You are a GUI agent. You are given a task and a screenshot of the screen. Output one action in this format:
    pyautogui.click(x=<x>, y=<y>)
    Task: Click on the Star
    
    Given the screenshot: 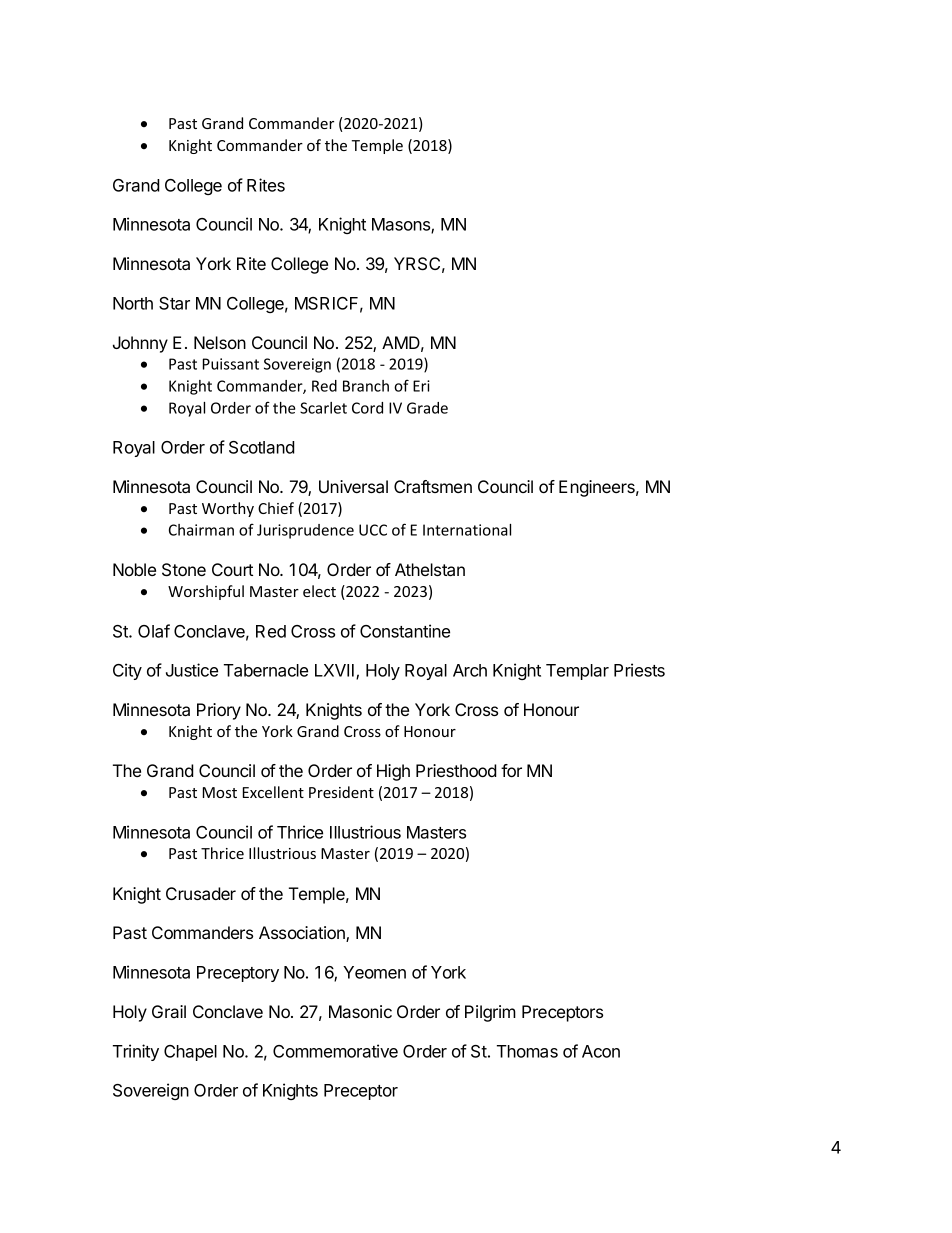 What is the action you would take?
    pyautogui.click(x=174, y=303)
